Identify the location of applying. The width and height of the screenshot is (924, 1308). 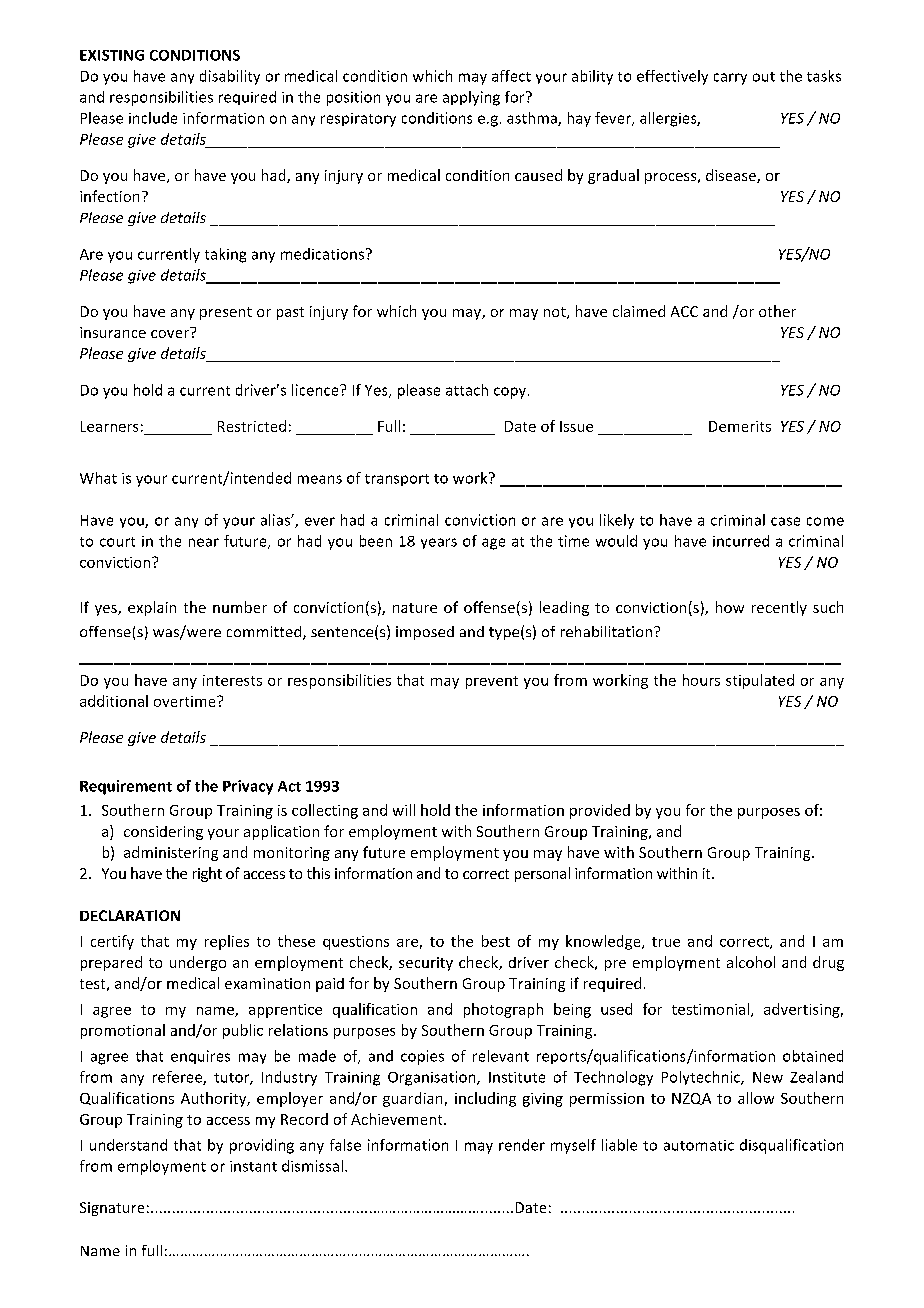
(471, 98).
